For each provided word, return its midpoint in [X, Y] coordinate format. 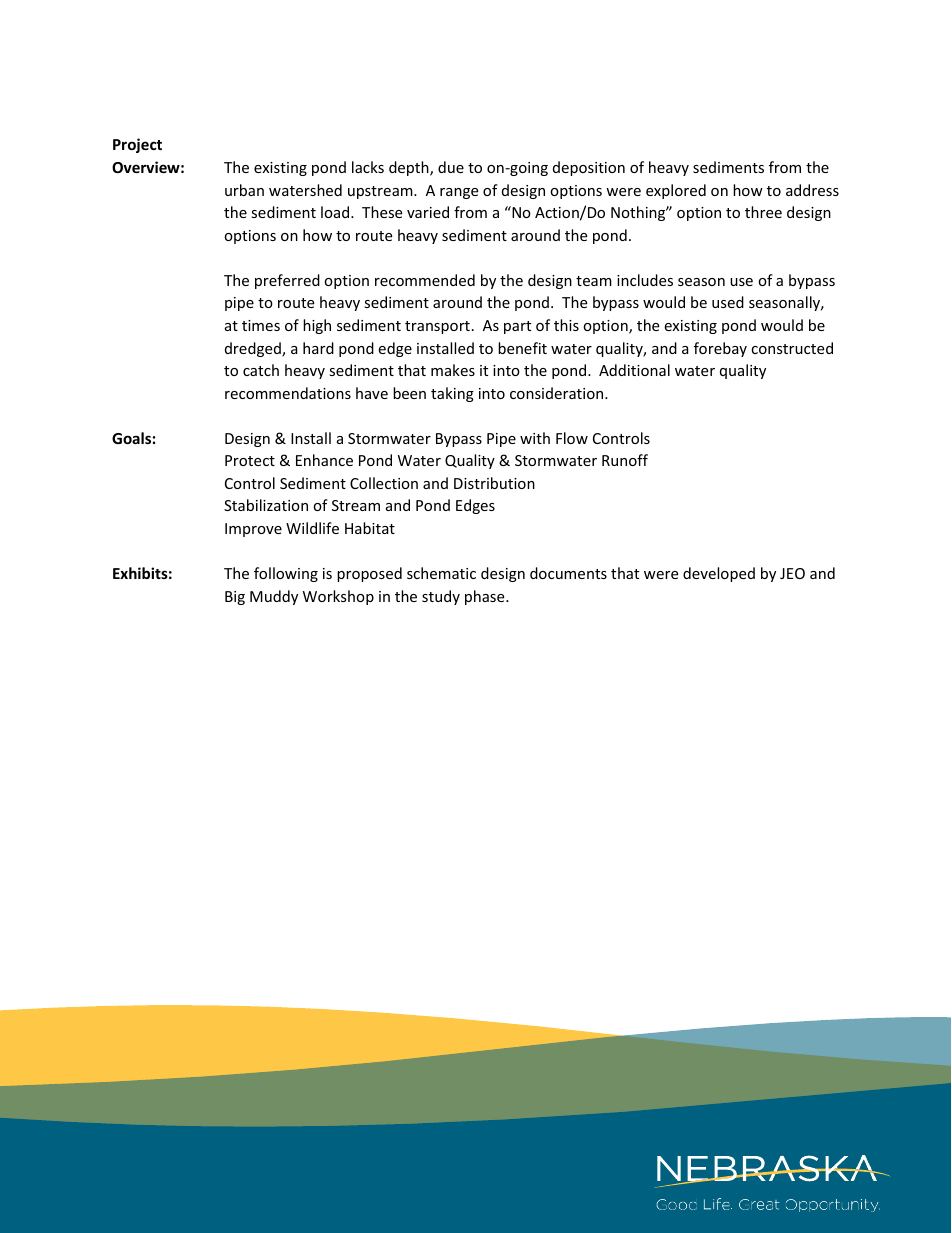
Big [235, 598]
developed [719, 574]
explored [676, 191]
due [451, 167]
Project [137, 145]
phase [486, 597]
